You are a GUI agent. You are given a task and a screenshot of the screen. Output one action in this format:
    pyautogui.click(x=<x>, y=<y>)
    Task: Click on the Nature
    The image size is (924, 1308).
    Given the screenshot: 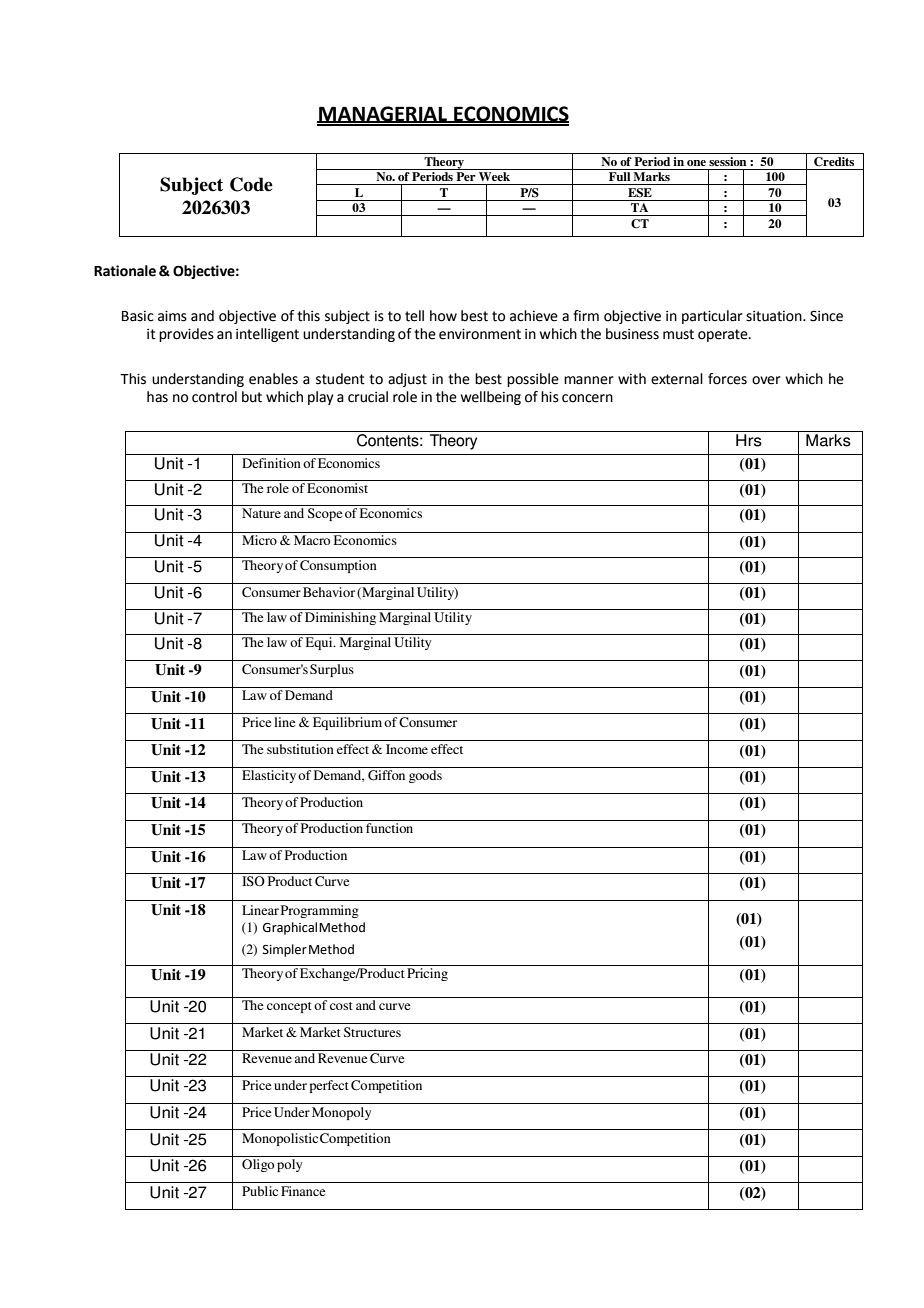 What is the action you would take?
    pyautogui.click(x=261, y=513)
